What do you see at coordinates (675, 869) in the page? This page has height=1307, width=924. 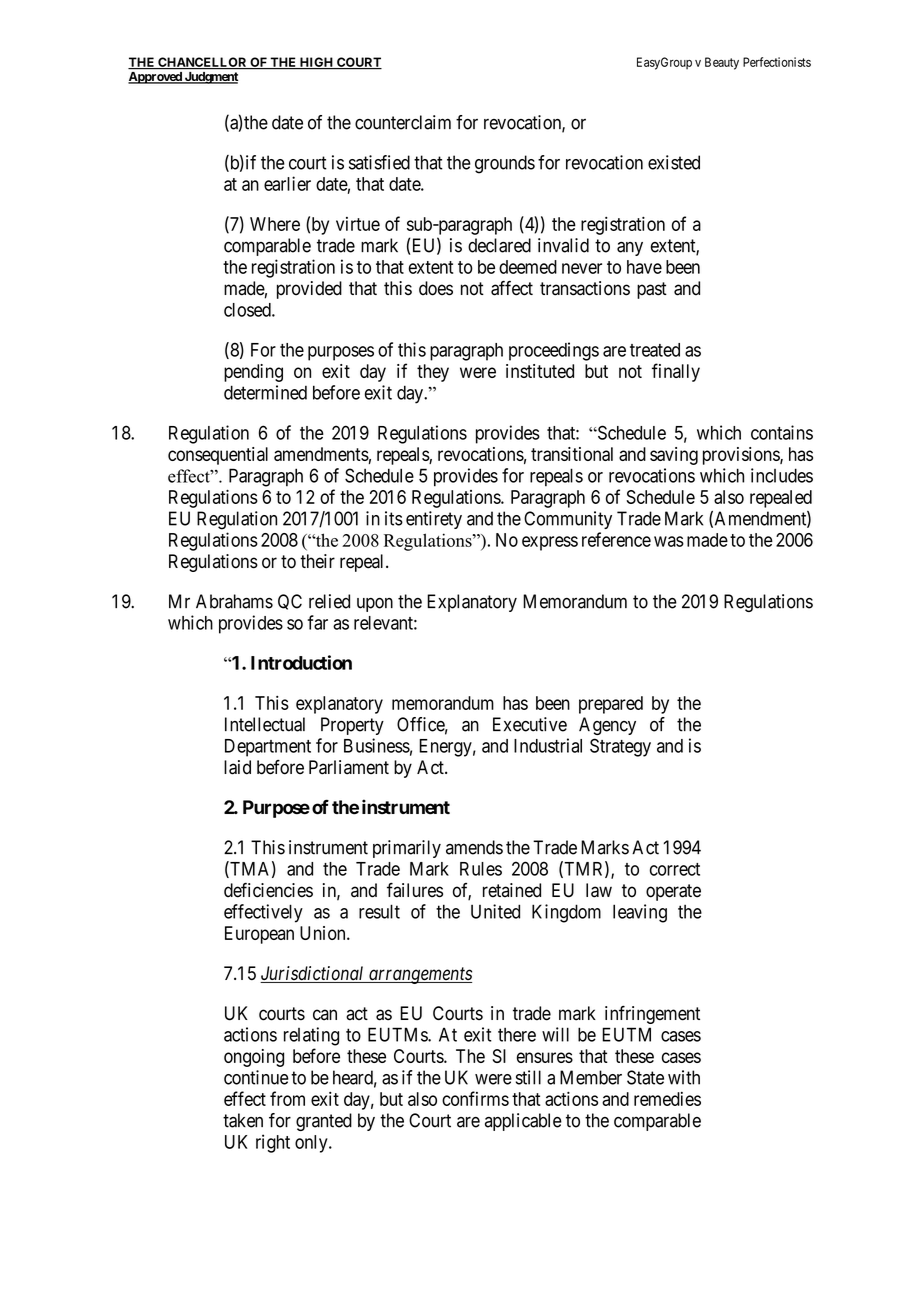 I see `correct` at bounding box center [675, 869].
